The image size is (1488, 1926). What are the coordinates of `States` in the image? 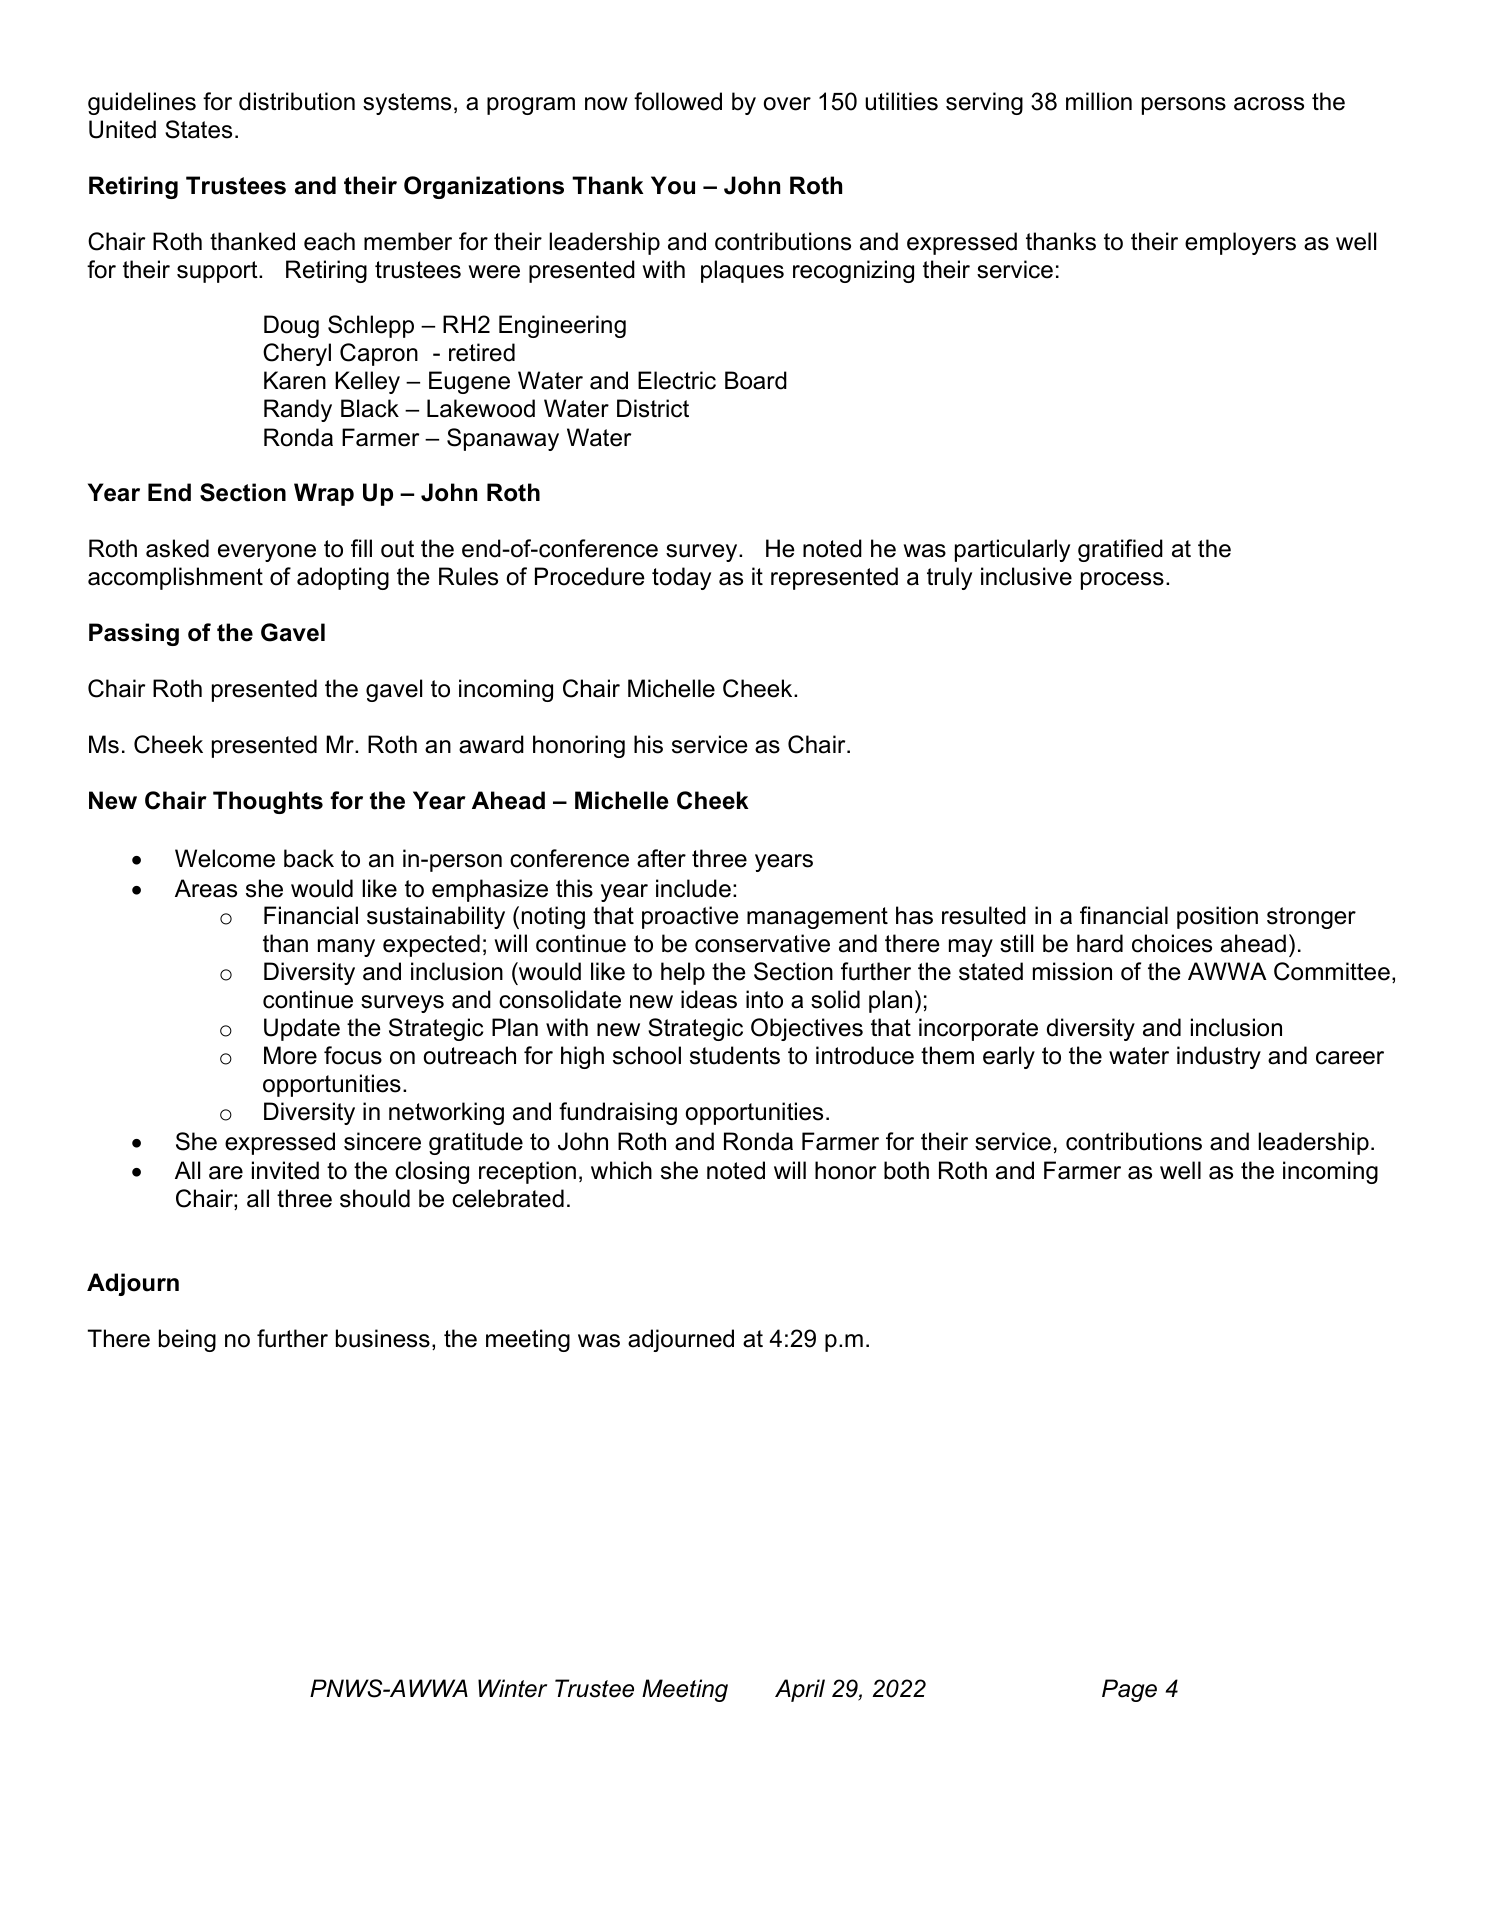 It's located at (198, 129).
